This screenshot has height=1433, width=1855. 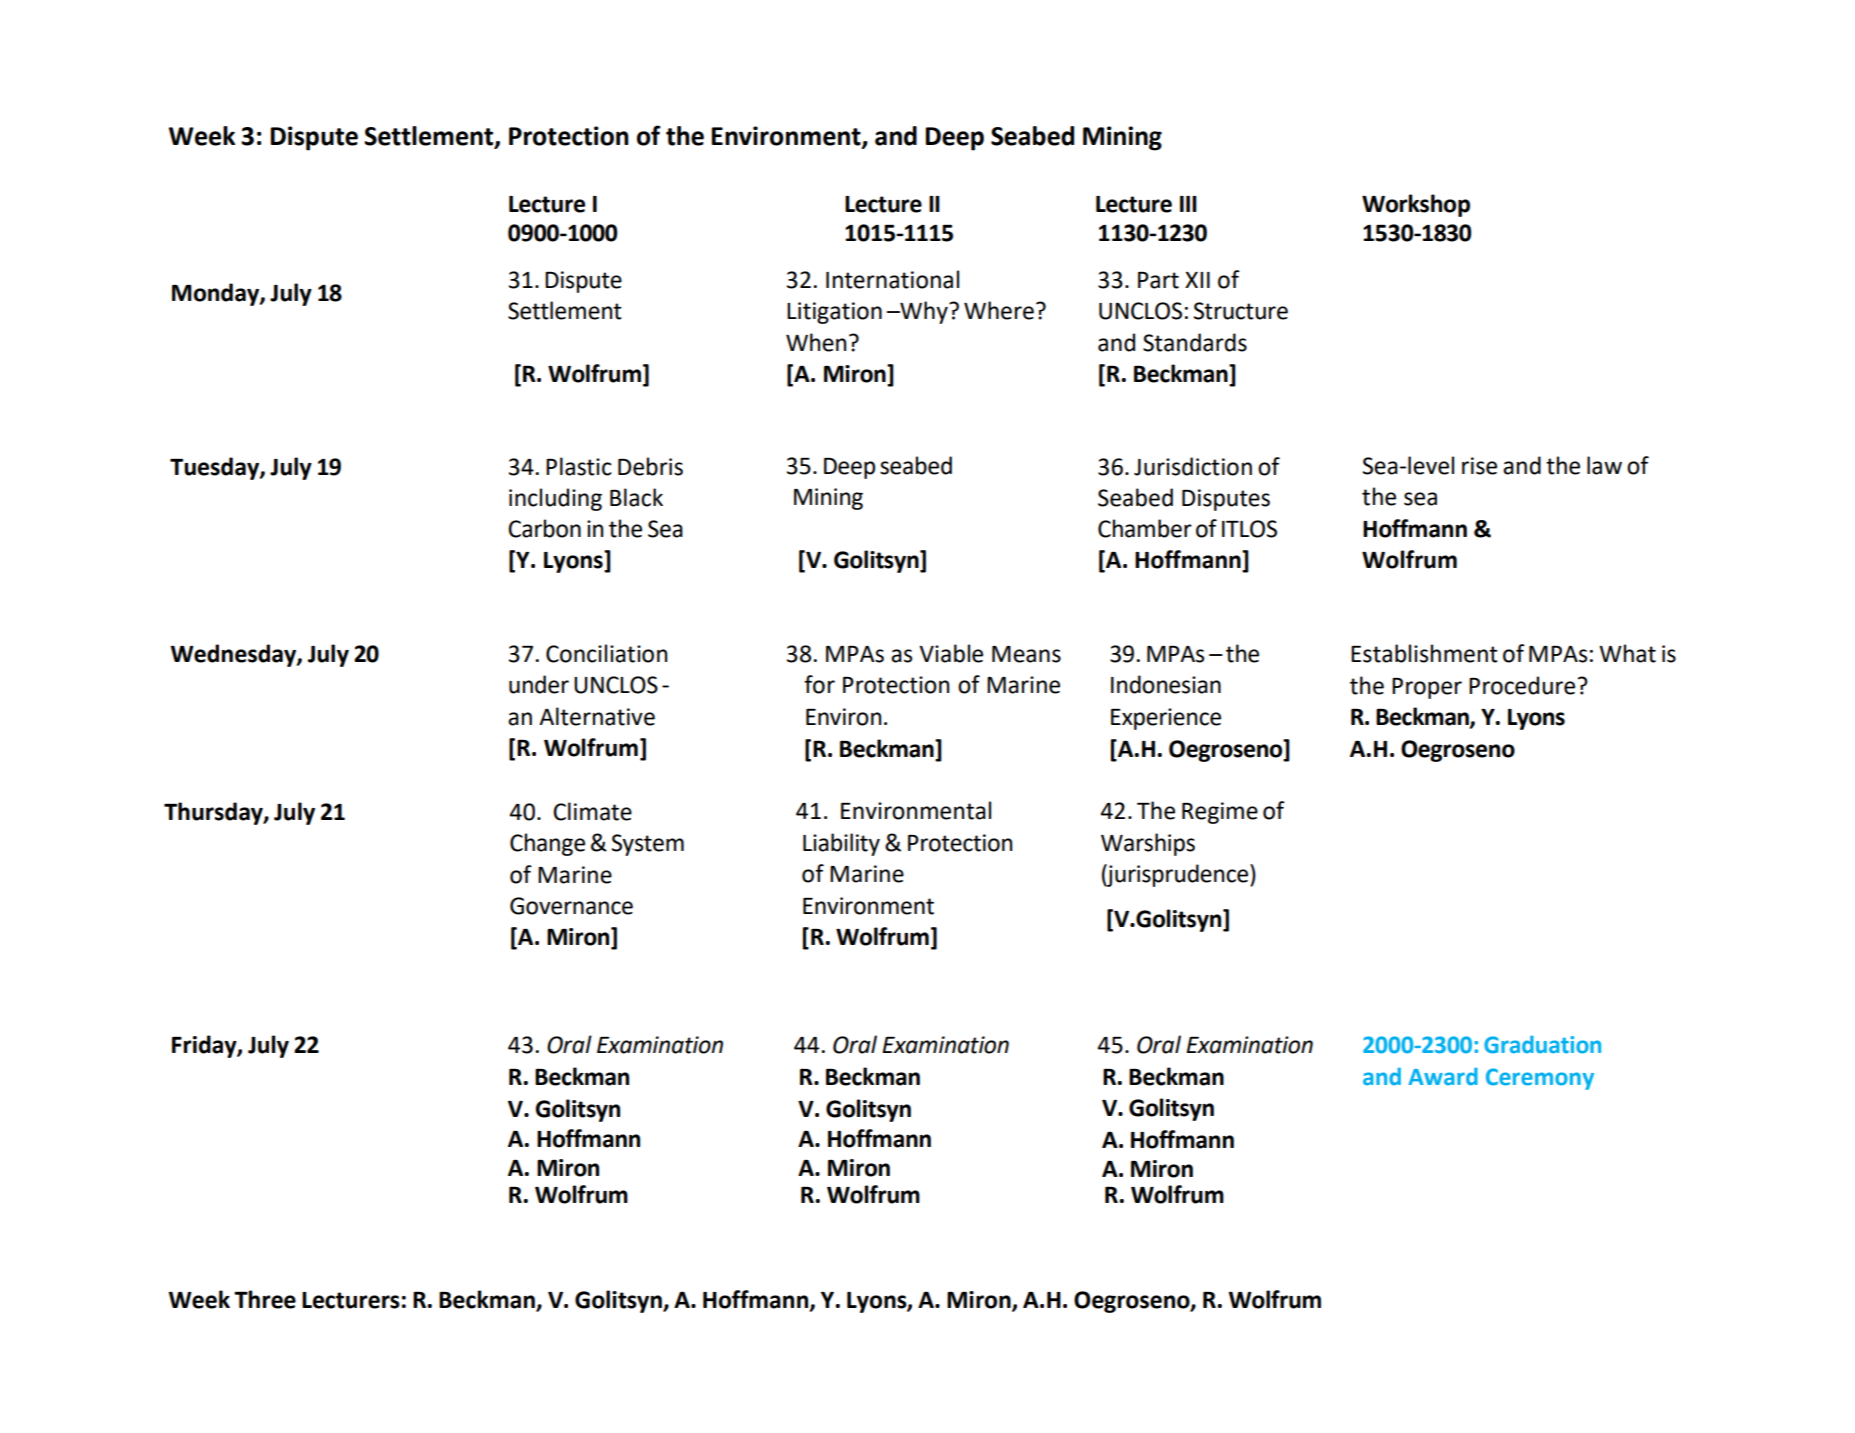 I want to click on Ceremony, so click(x=1540, y=1079).
